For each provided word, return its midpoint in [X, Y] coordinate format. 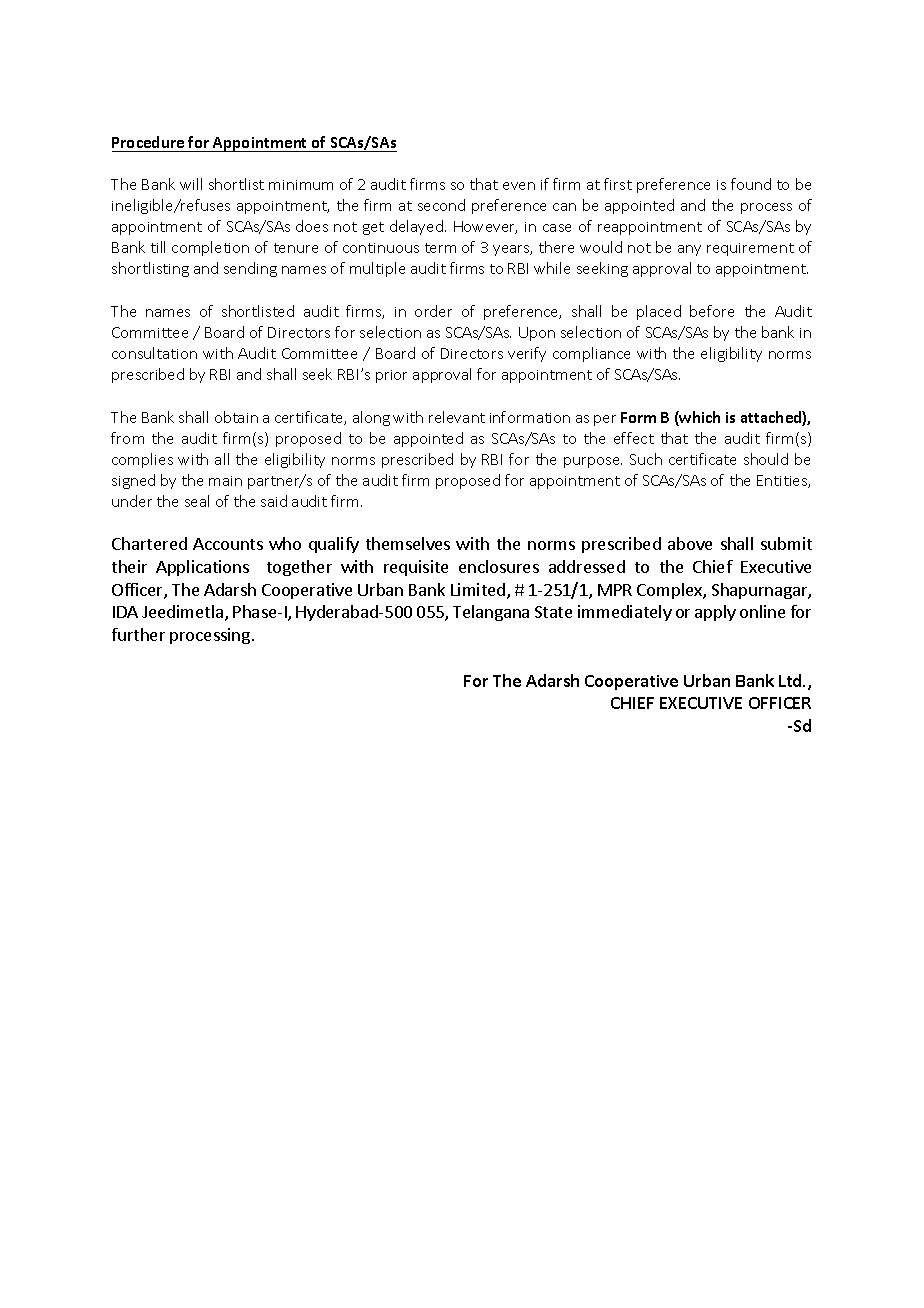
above [690, 543]
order [433, 311]
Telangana [491, 613]
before [712, 311]
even [519, 186]
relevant [457, 417]
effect [634, 438]
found [751, 184]
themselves [408, 543]
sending [250, 269]
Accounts [228, 544]
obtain [236, 417]
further [138, 634]
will [191, 184]
